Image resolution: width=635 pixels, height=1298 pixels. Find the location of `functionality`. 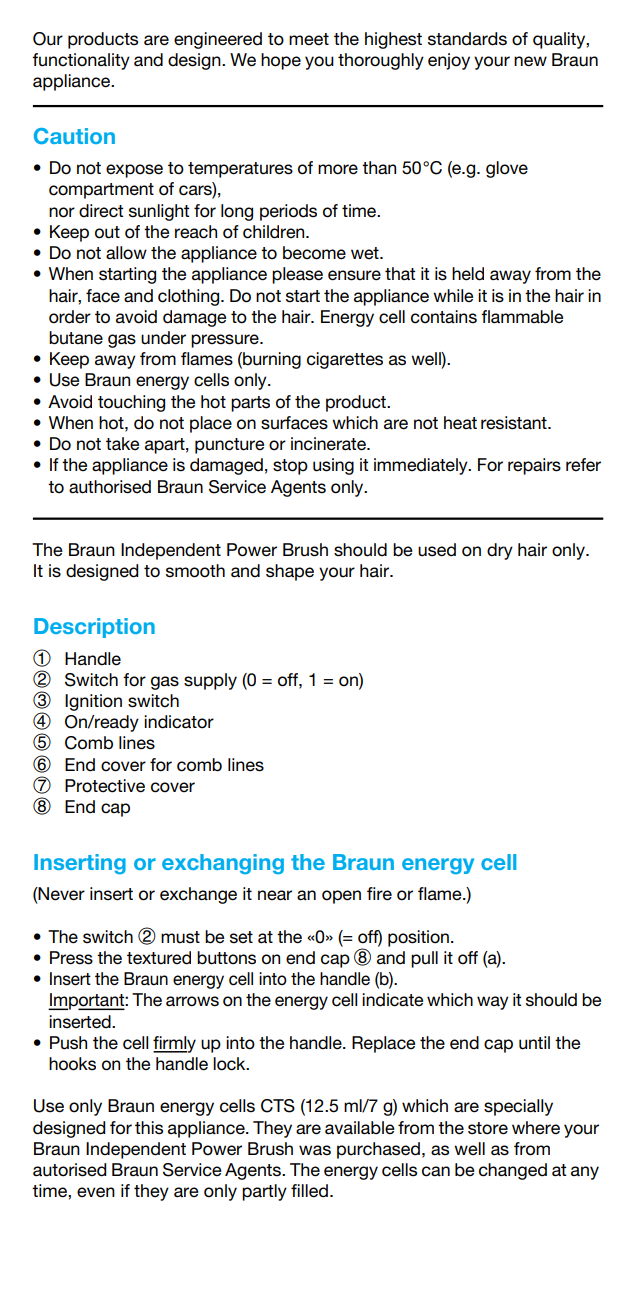

functionality is located at coordinates (81, 61).
